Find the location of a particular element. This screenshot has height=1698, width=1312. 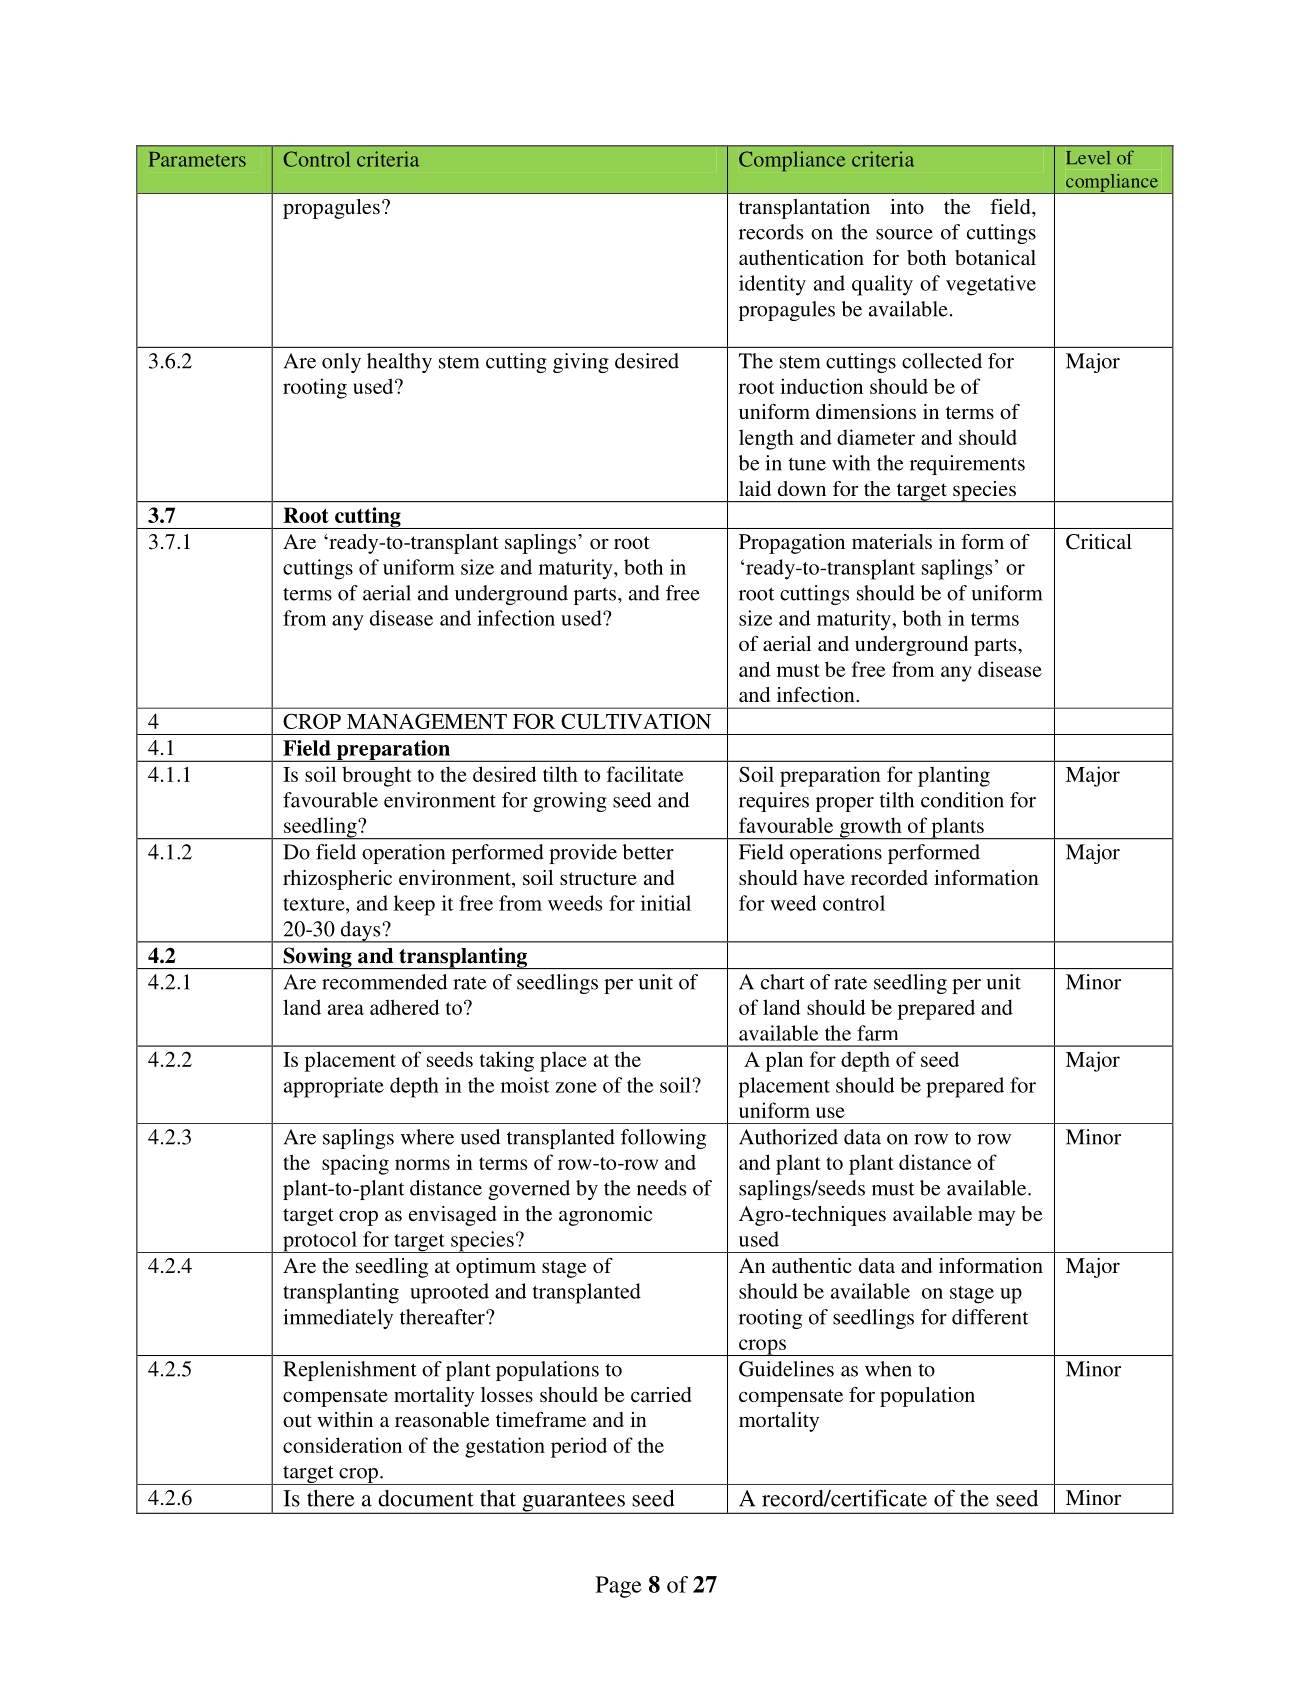

identity is located at coordinates (772, 285).
